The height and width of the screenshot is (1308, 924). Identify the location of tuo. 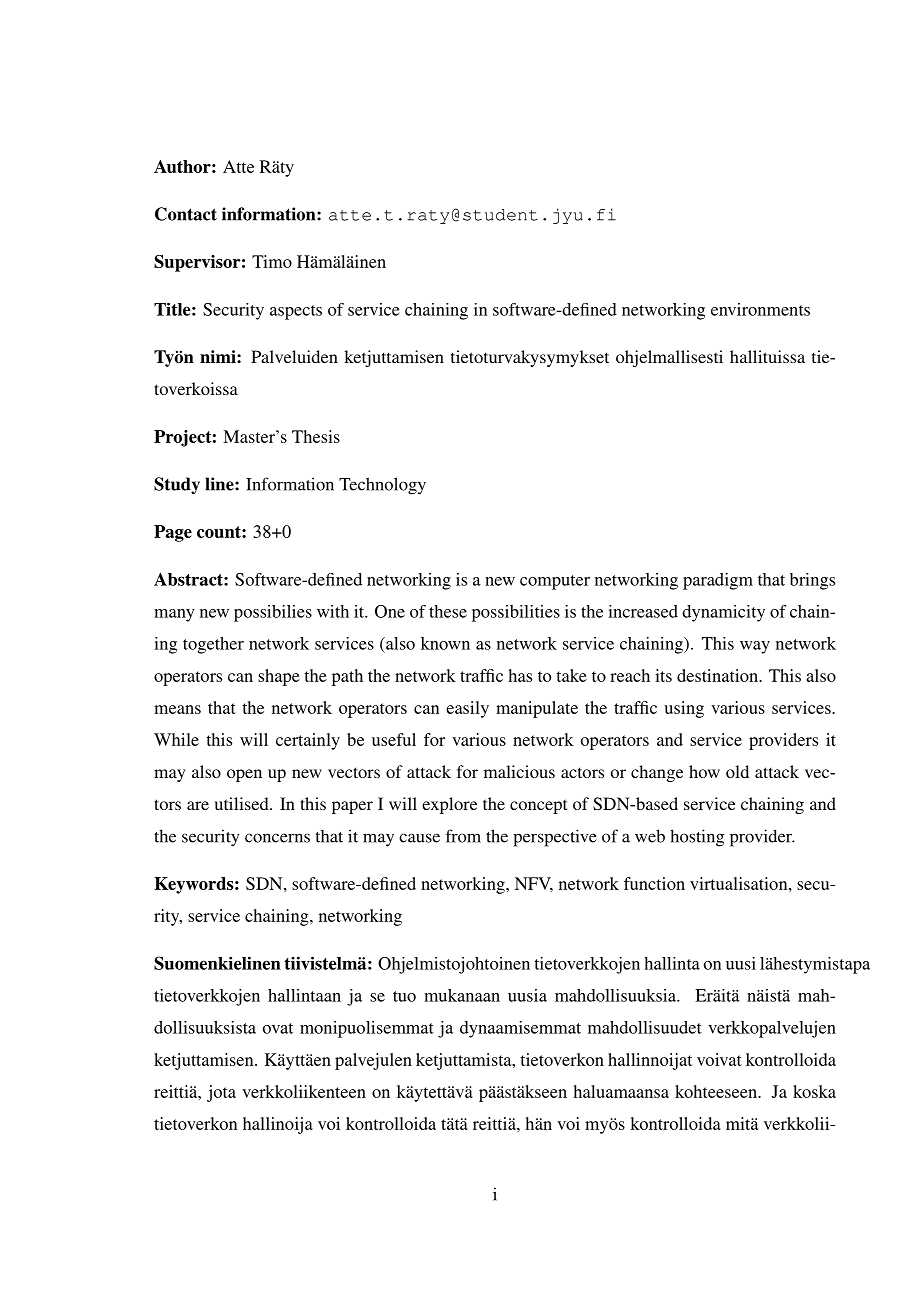
(404, 996).
